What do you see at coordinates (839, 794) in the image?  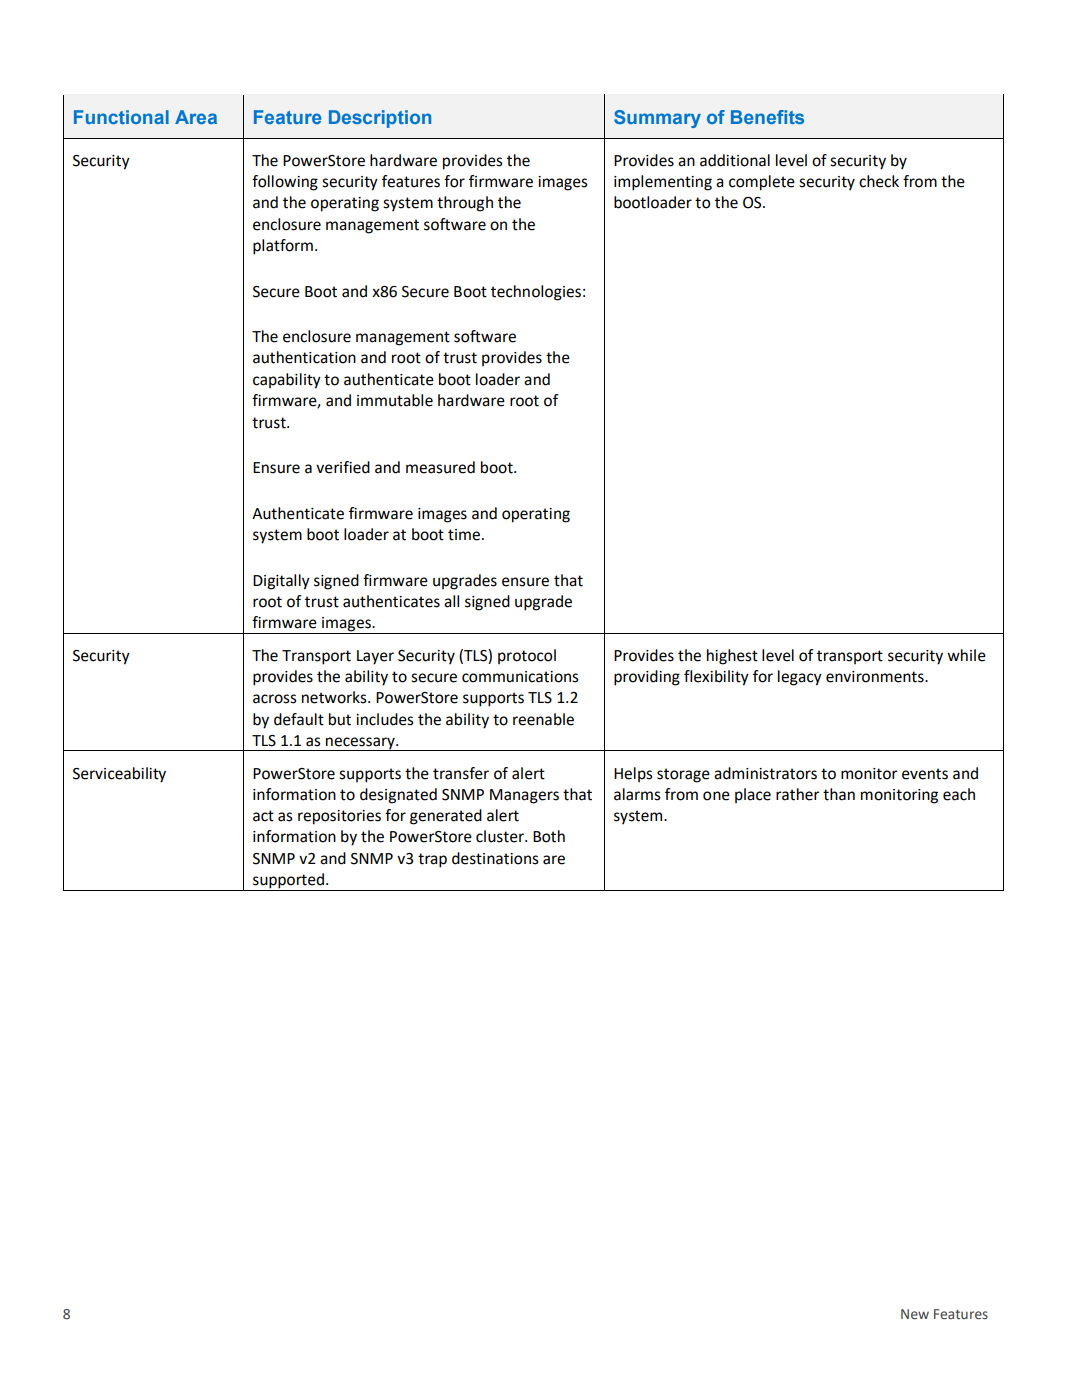 I see `than` at bounding box center [839, 794].
